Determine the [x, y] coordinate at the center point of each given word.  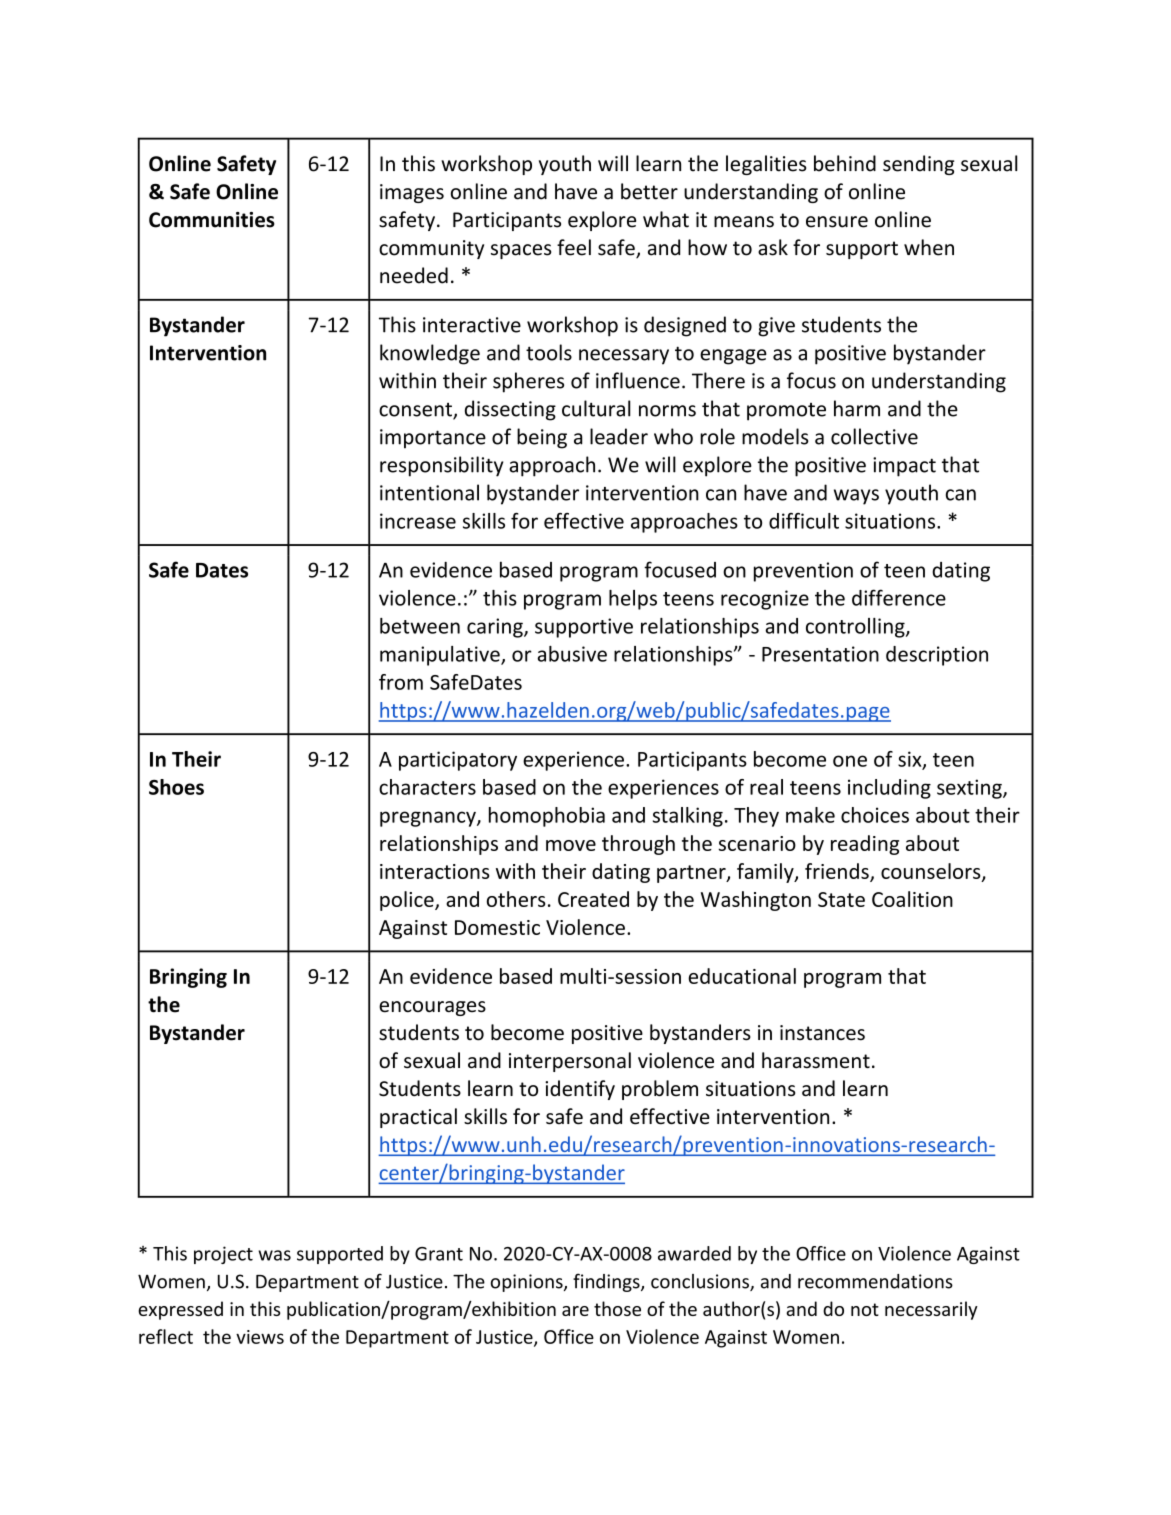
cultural [596, 408]
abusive [572, 654]
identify [580, 1090]
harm [857, 408]
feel [574, 247]
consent [416, 411]
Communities [212, 220]
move [571, 845]
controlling [856, 628]
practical [418, 1118]
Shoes [176, 787]
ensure [837, 222]
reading [865, 845]
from [401, 682]
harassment [816, 1060]
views [260, 1337]
